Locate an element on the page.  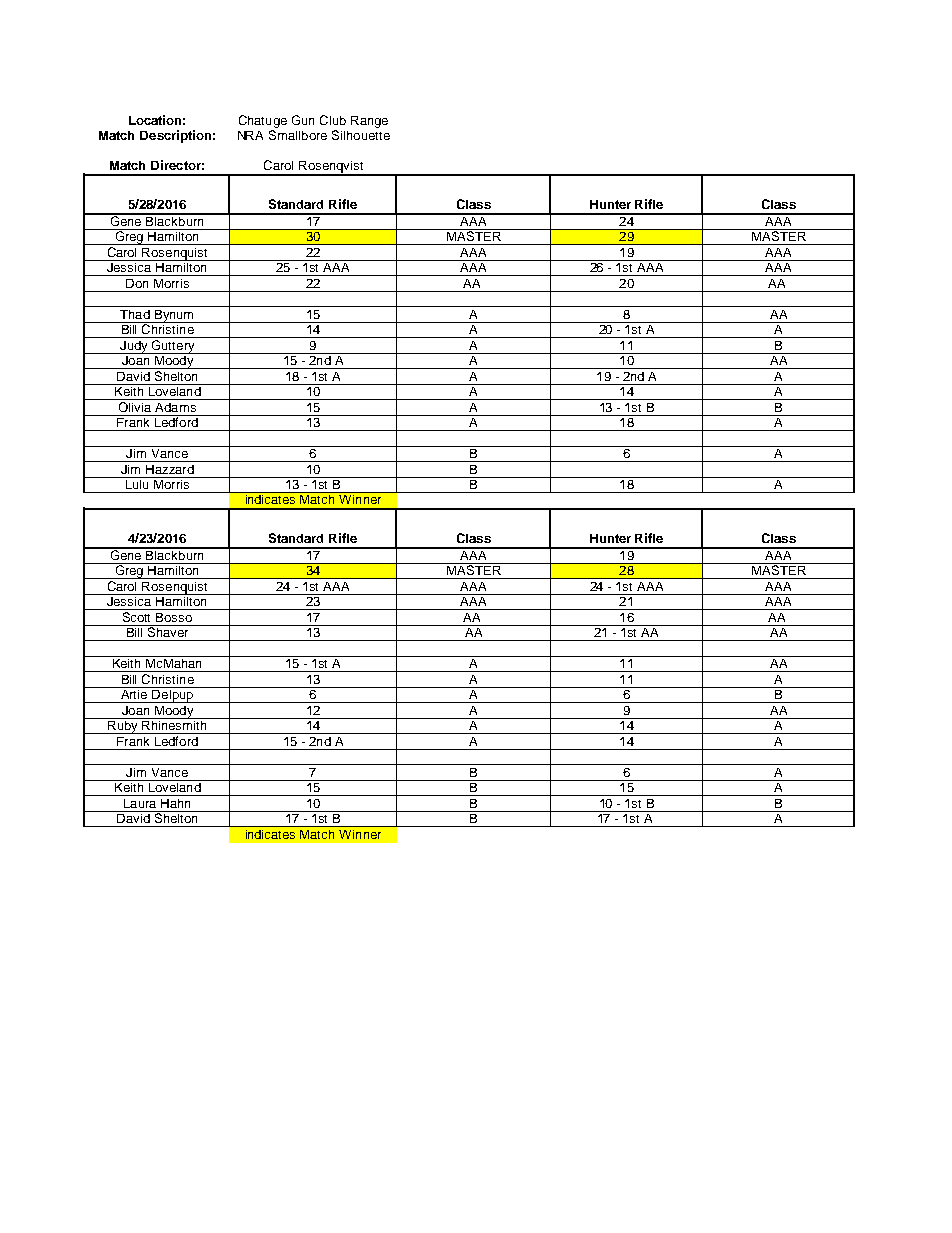
Club is located at coordinates (333, 120).
